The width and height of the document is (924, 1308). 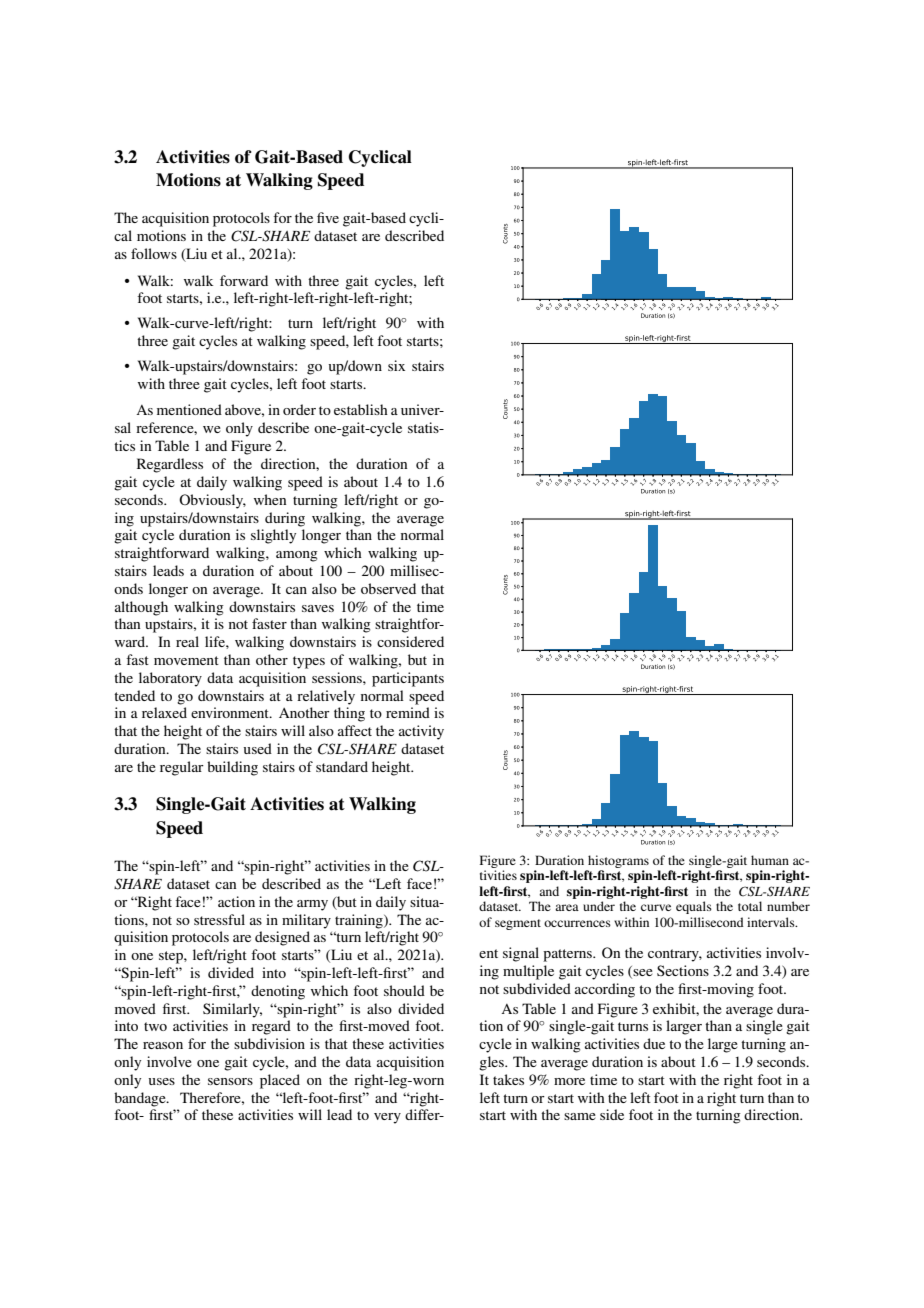 I want to click on five, so click(x=328, y=217).
